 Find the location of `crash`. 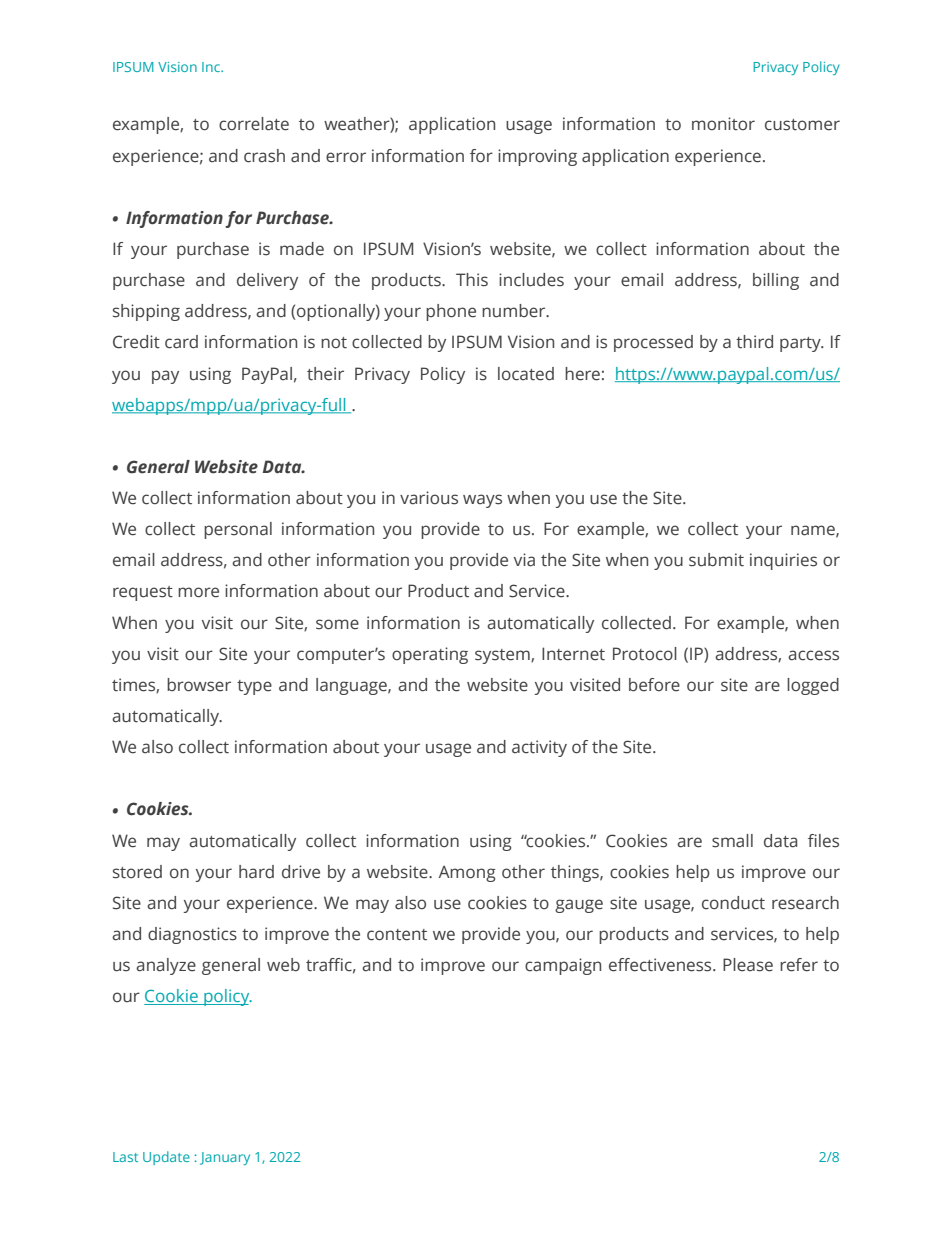

crash is located at coordinates (264, 156).
